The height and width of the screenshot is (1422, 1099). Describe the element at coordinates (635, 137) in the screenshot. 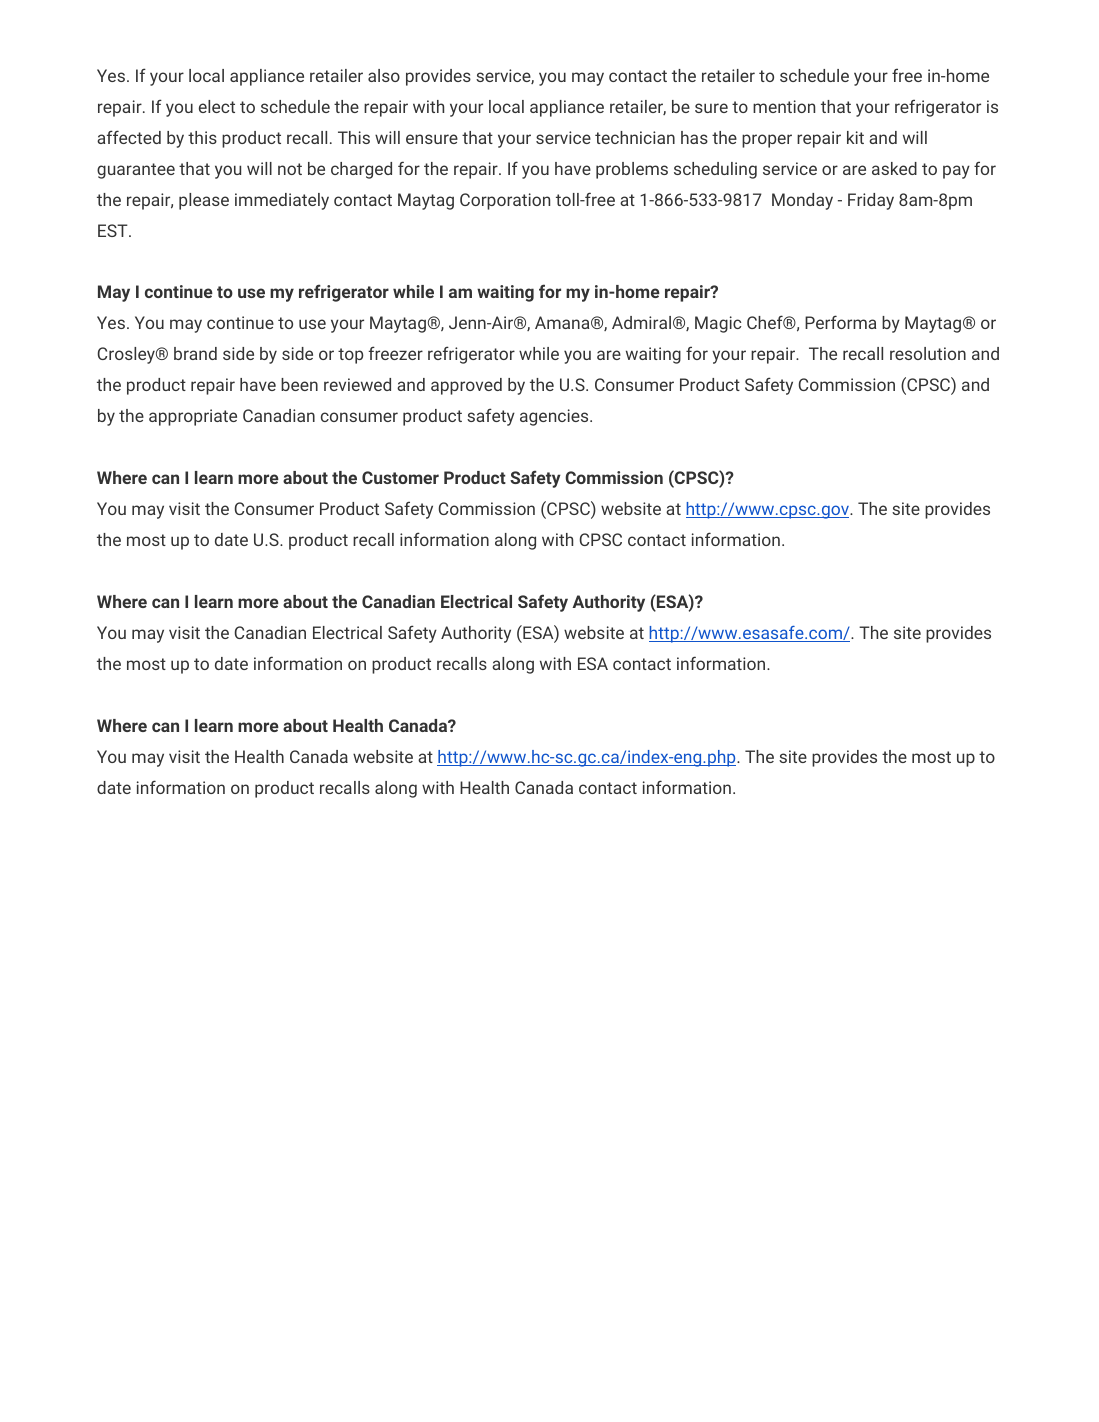

I see `technician` at that location.
